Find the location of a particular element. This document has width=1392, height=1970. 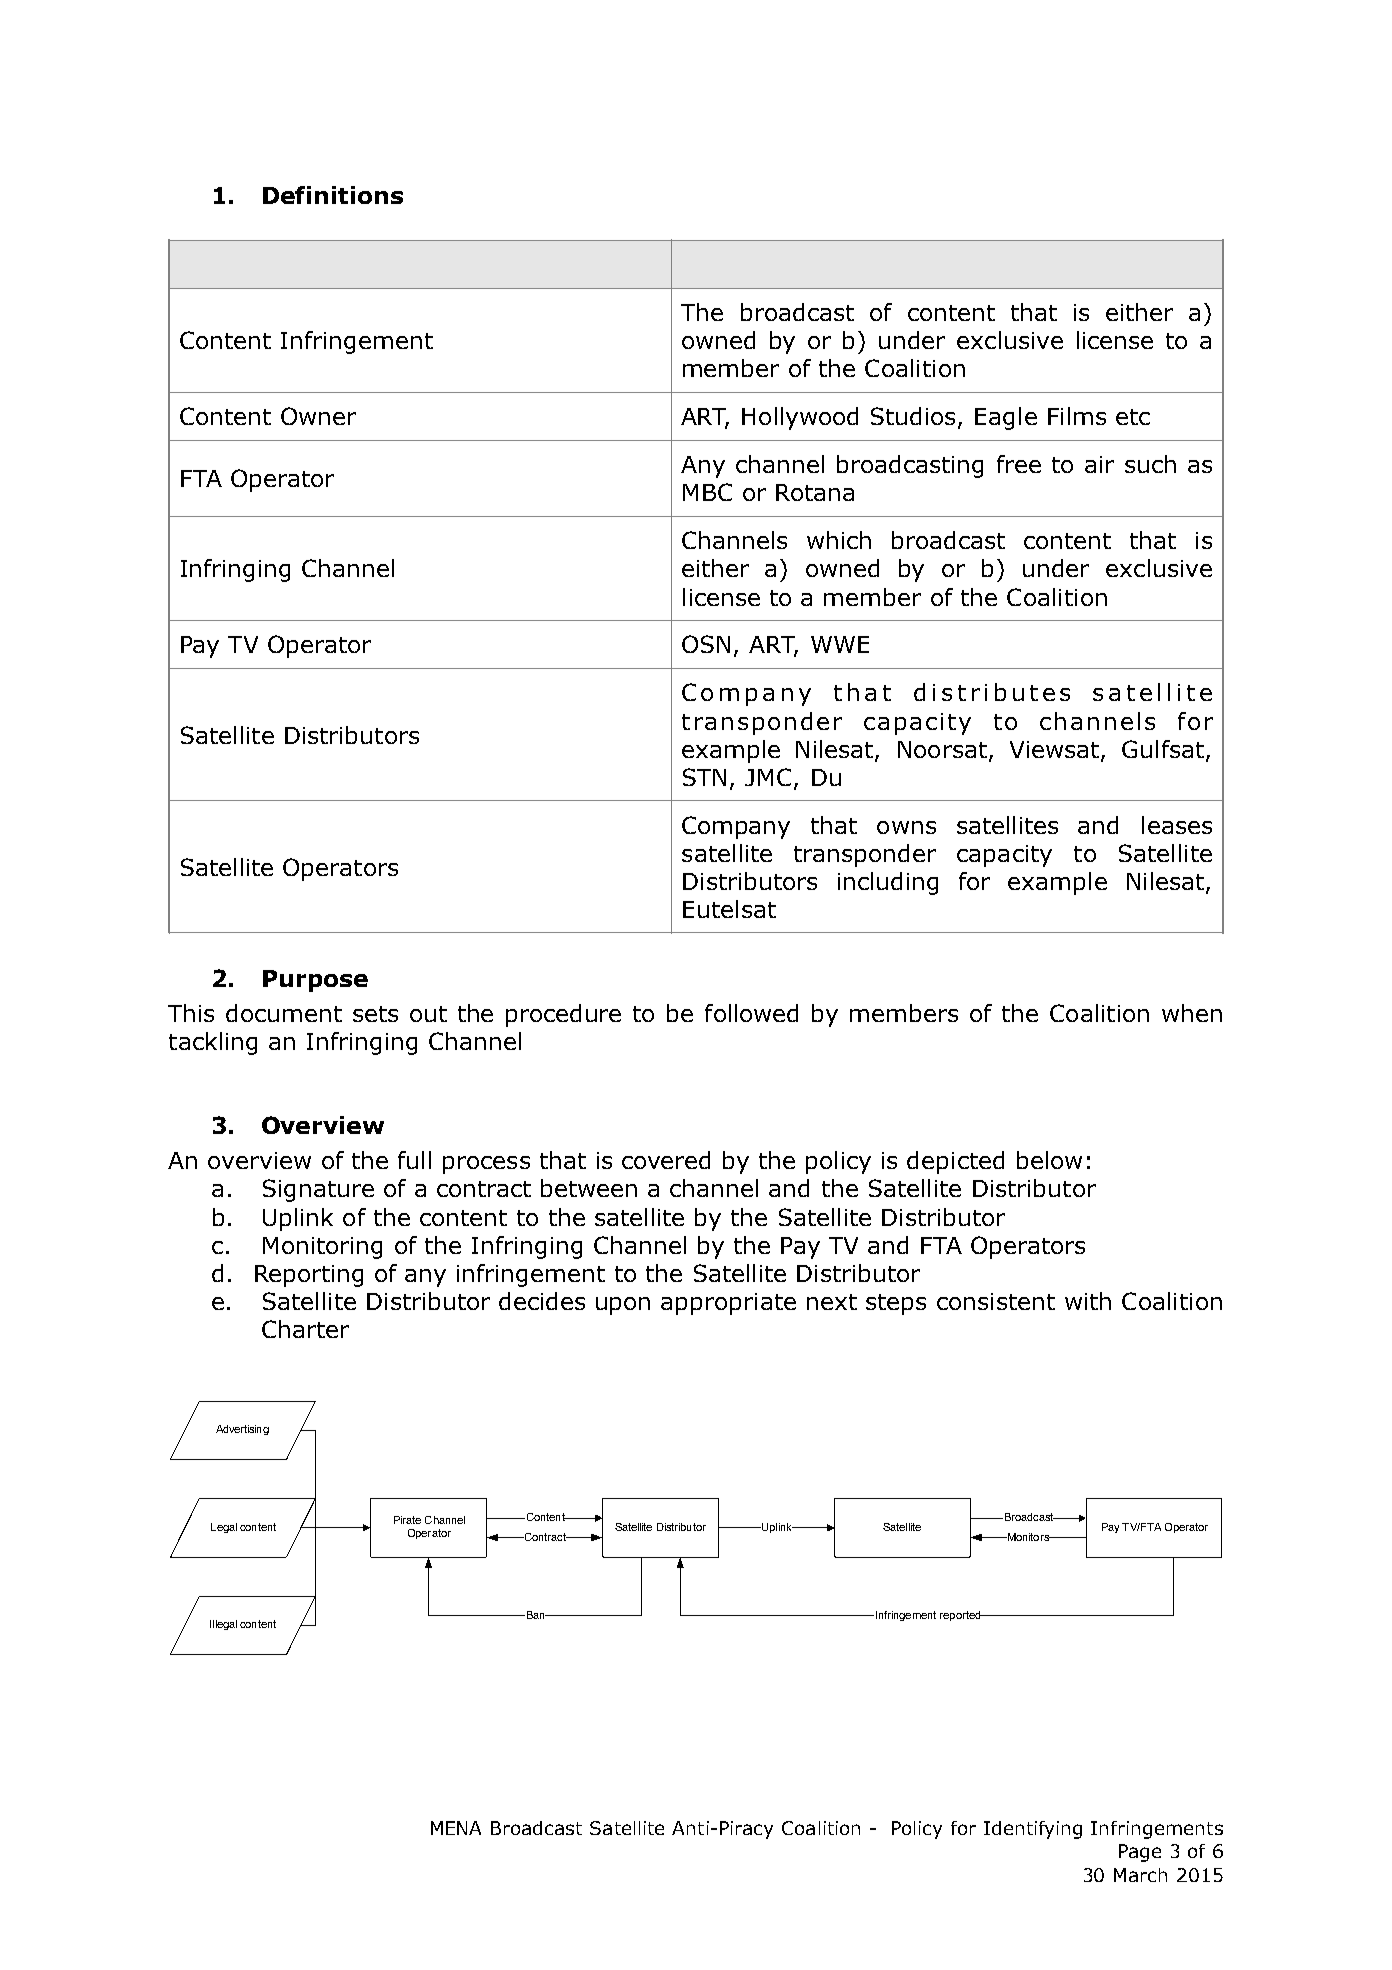

when is located at coordinates (1192, 1013).
